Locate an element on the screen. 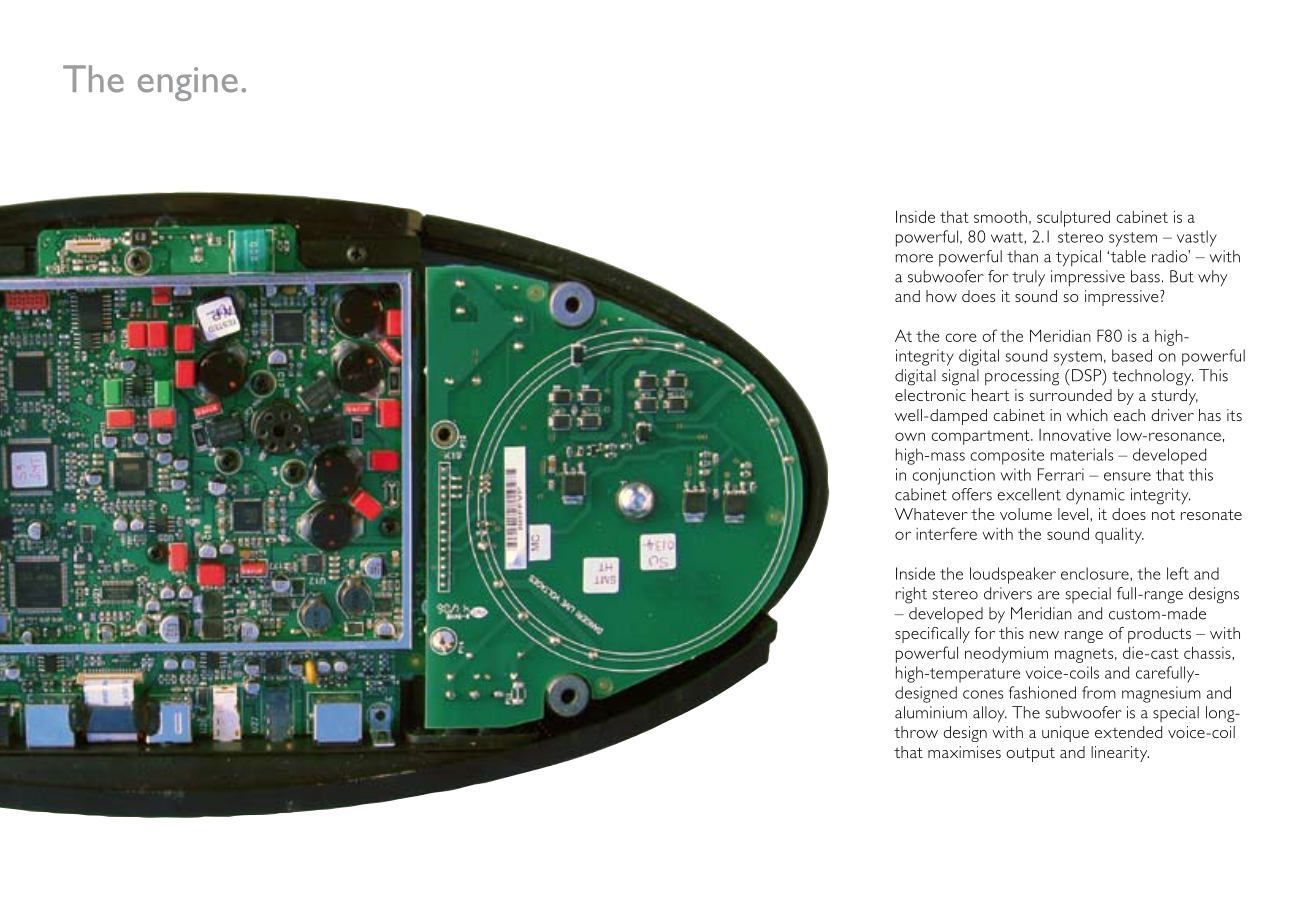 Image resolution: width=1311 pixels, height=924 pixels. smooth is located at coordinates (1000, 217).
